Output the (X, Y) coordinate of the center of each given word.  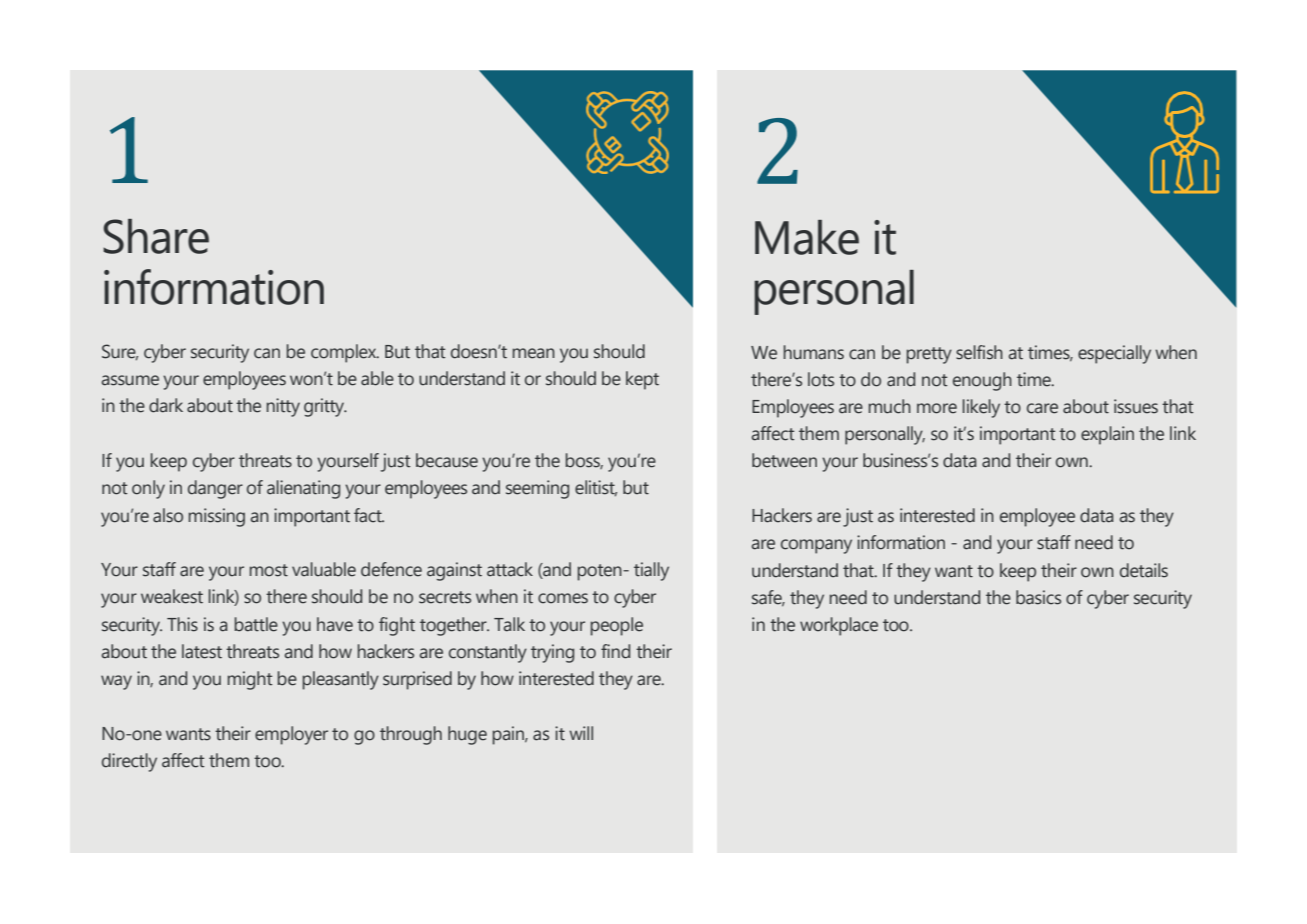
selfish (979, 352)
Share (156, 236)
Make (807, 237)
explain (1107, 435)
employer (291, 735)
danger (215, 489)
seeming (537, 489)
